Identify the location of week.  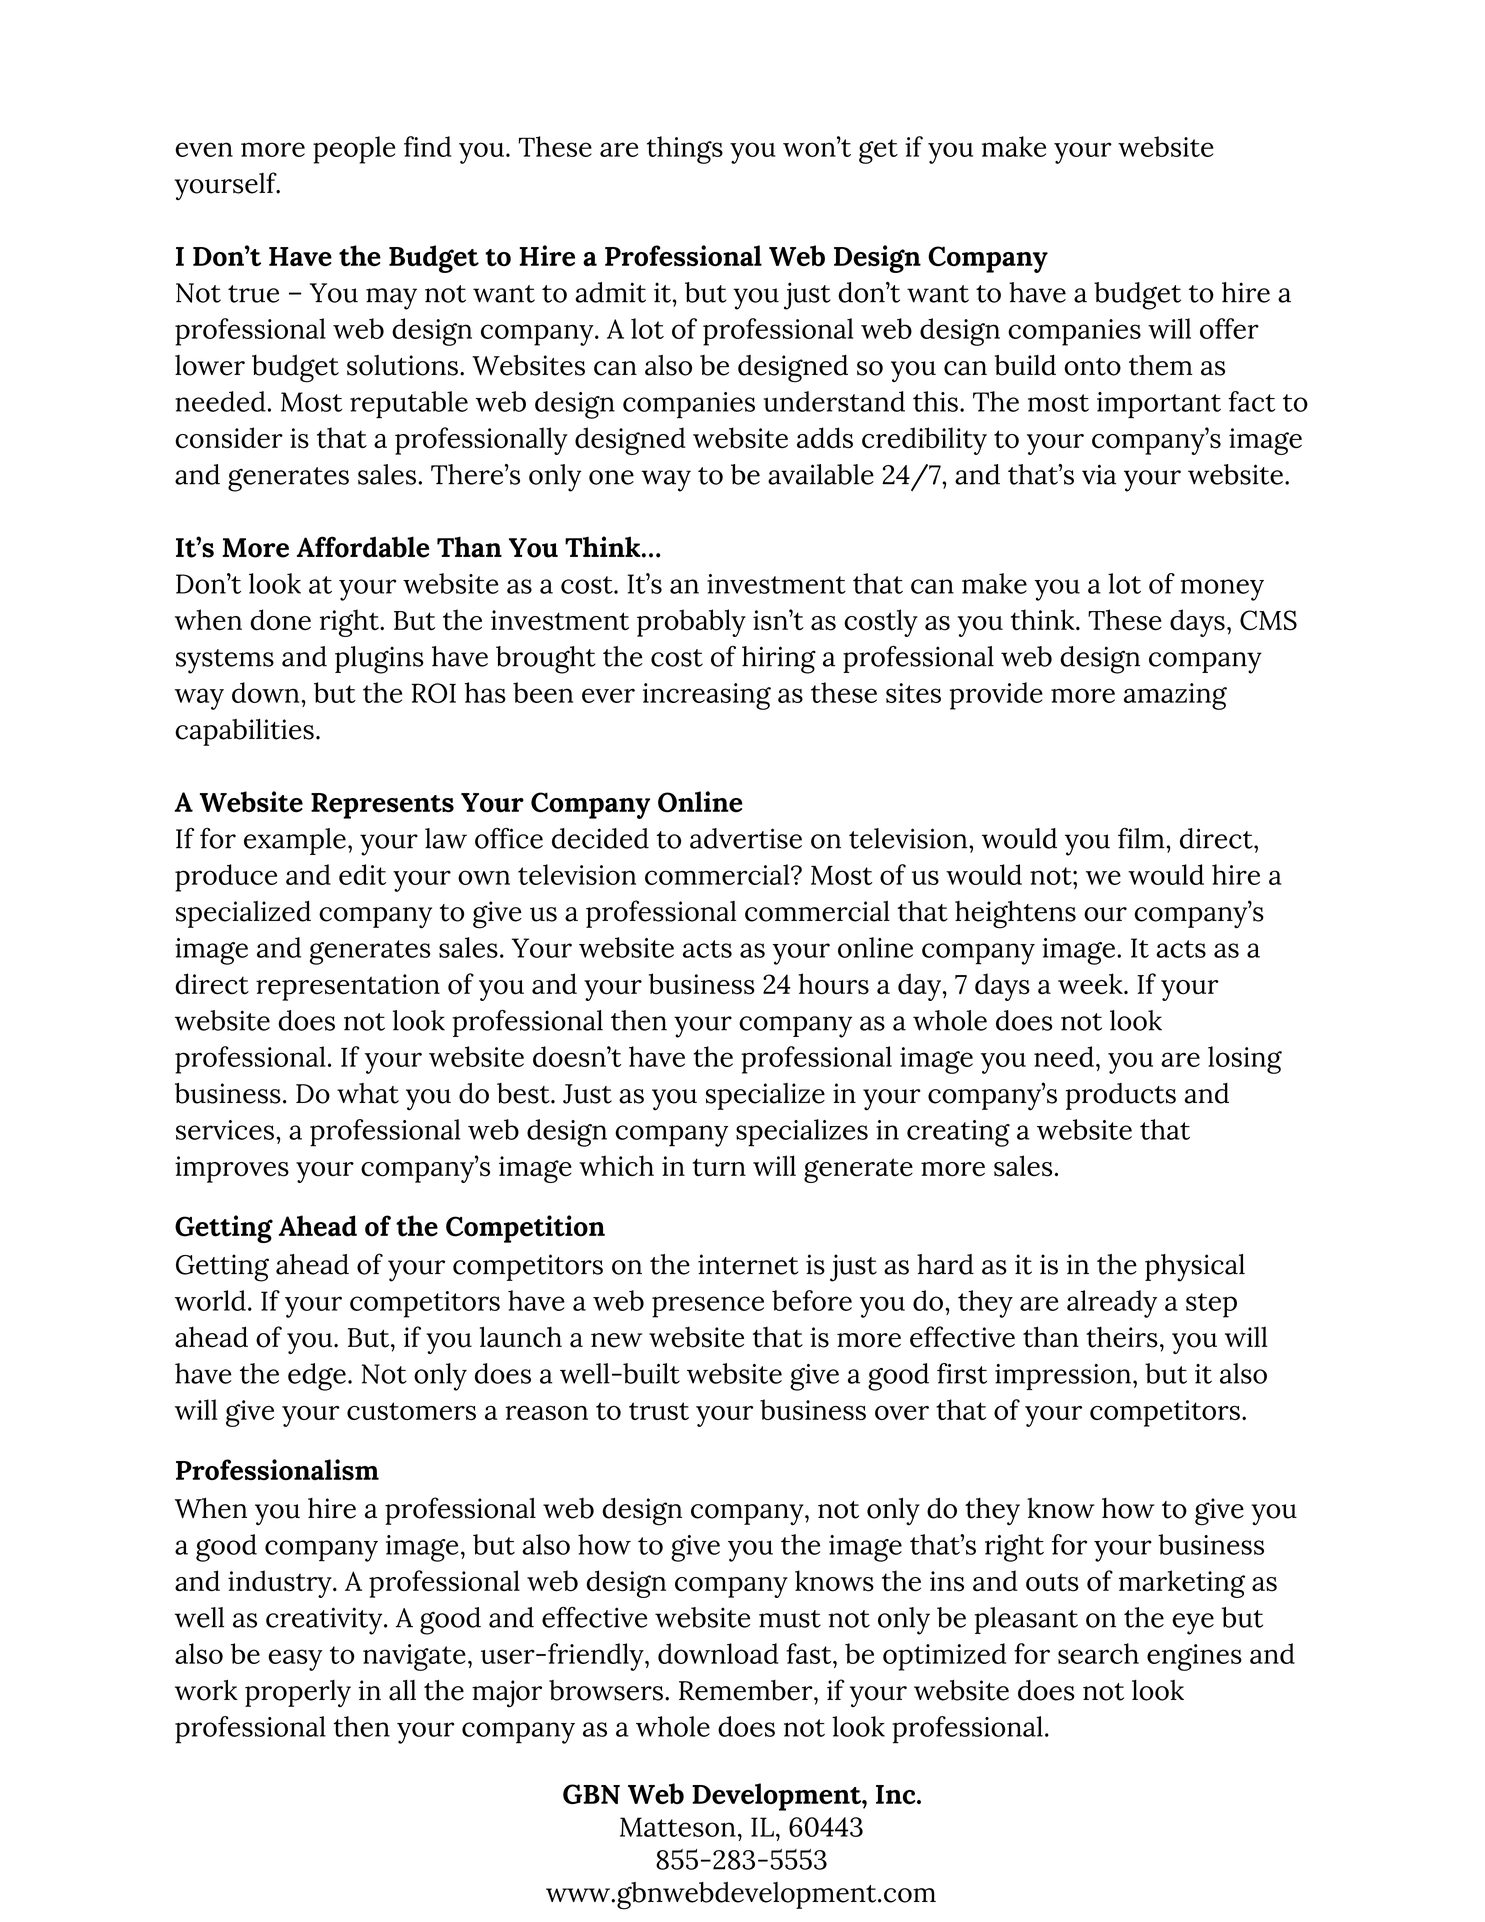
(1091, 984).
